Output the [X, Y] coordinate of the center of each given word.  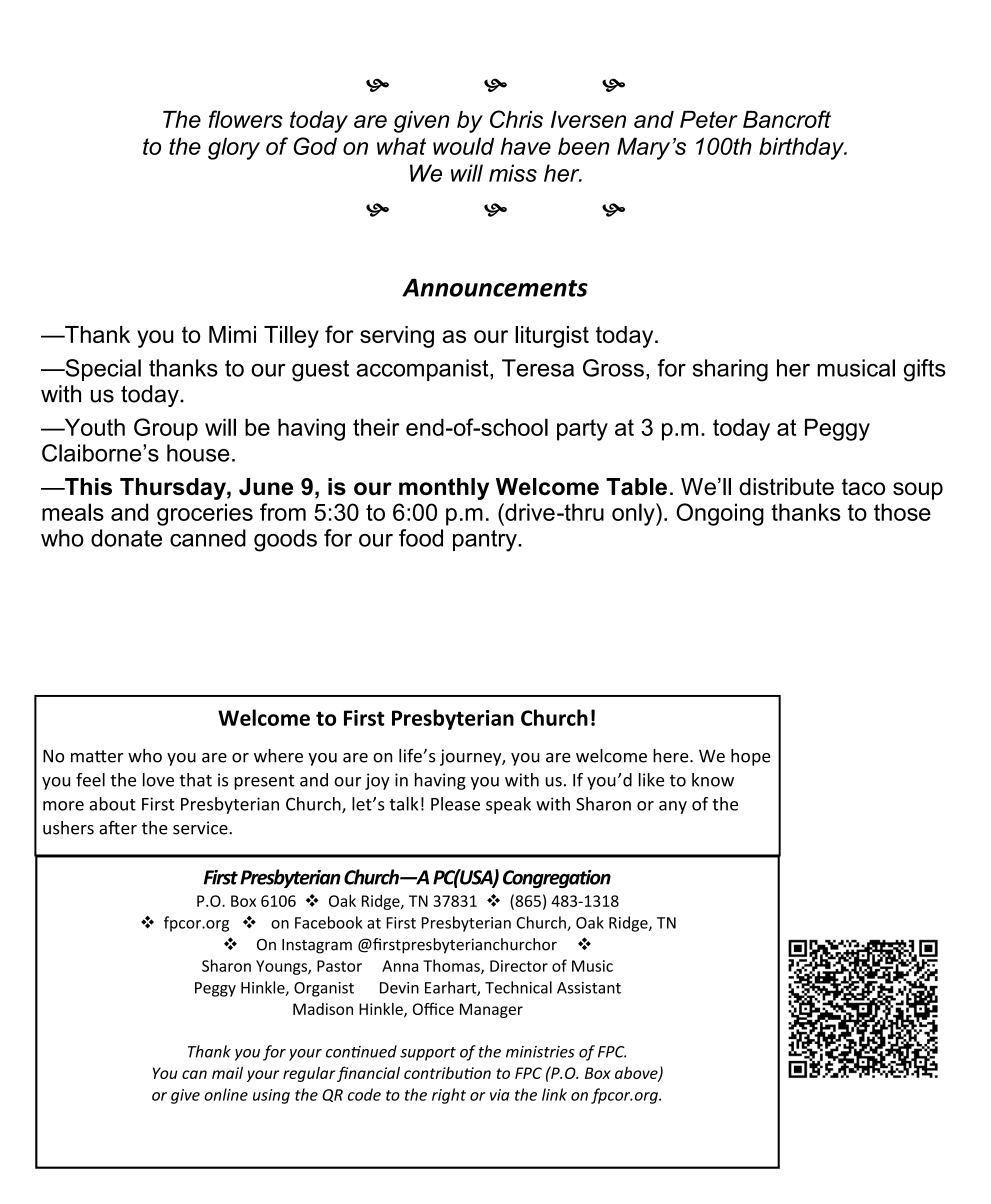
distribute [786, 486]
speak [508, 805]
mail [227, 1072]
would [463, 146]
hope [751, 757]
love [158, 780]
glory [234, 148]
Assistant [589, 988]
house [198, 453]
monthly [444, 489]
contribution [447, 1073]
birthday [803, 148]
